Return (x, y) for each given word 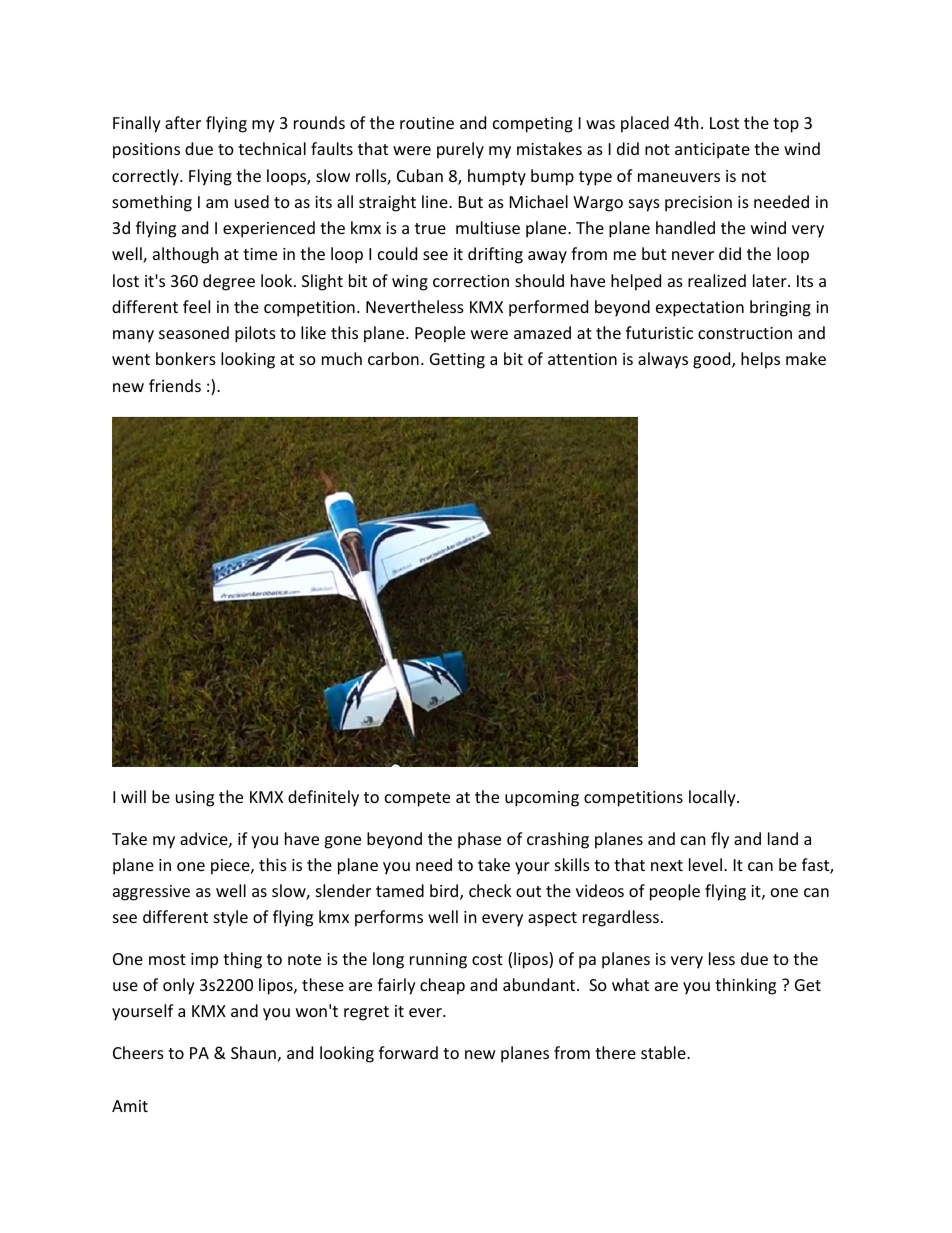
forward (408, 1052)
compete (417, 799)
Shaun (253, 1052)
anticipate (712, 151)
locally (713, 798)
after (183, 122)
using (195, 799)
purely (460, 150)
